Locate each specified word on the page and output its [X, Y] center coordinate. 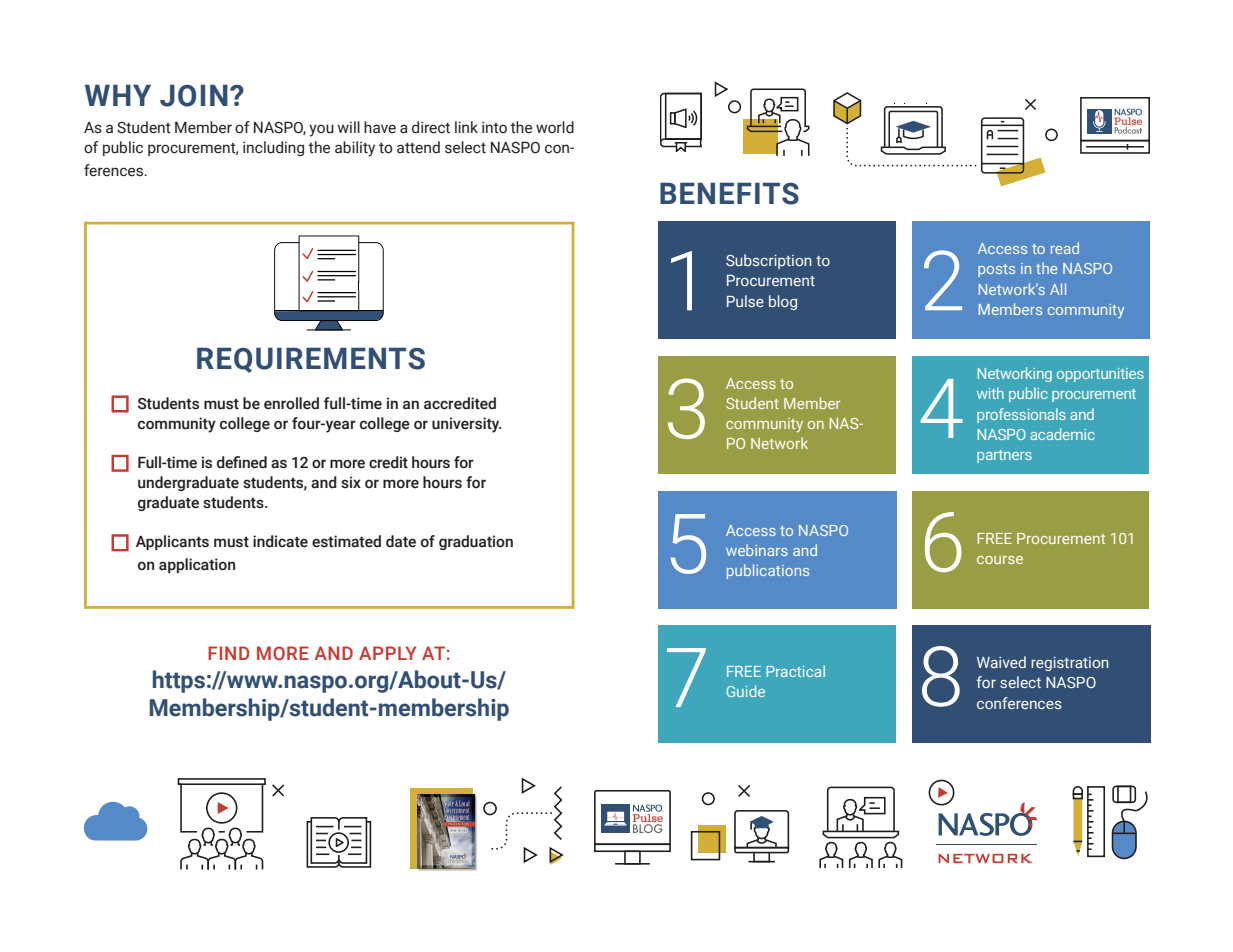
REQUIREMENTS [311, 360]
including [273, 148]
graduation [476, 542]
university [466, 425]
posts [996, 270]
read [1065, 248]
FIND [229, 653]
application [197, 565]
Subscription [769, 261]
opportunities [1100, 375]
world [555, 127]
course [1000, 560]
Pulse [745, 301]
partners [1004, 456]
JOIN [194, 95]
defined [242, 462]
